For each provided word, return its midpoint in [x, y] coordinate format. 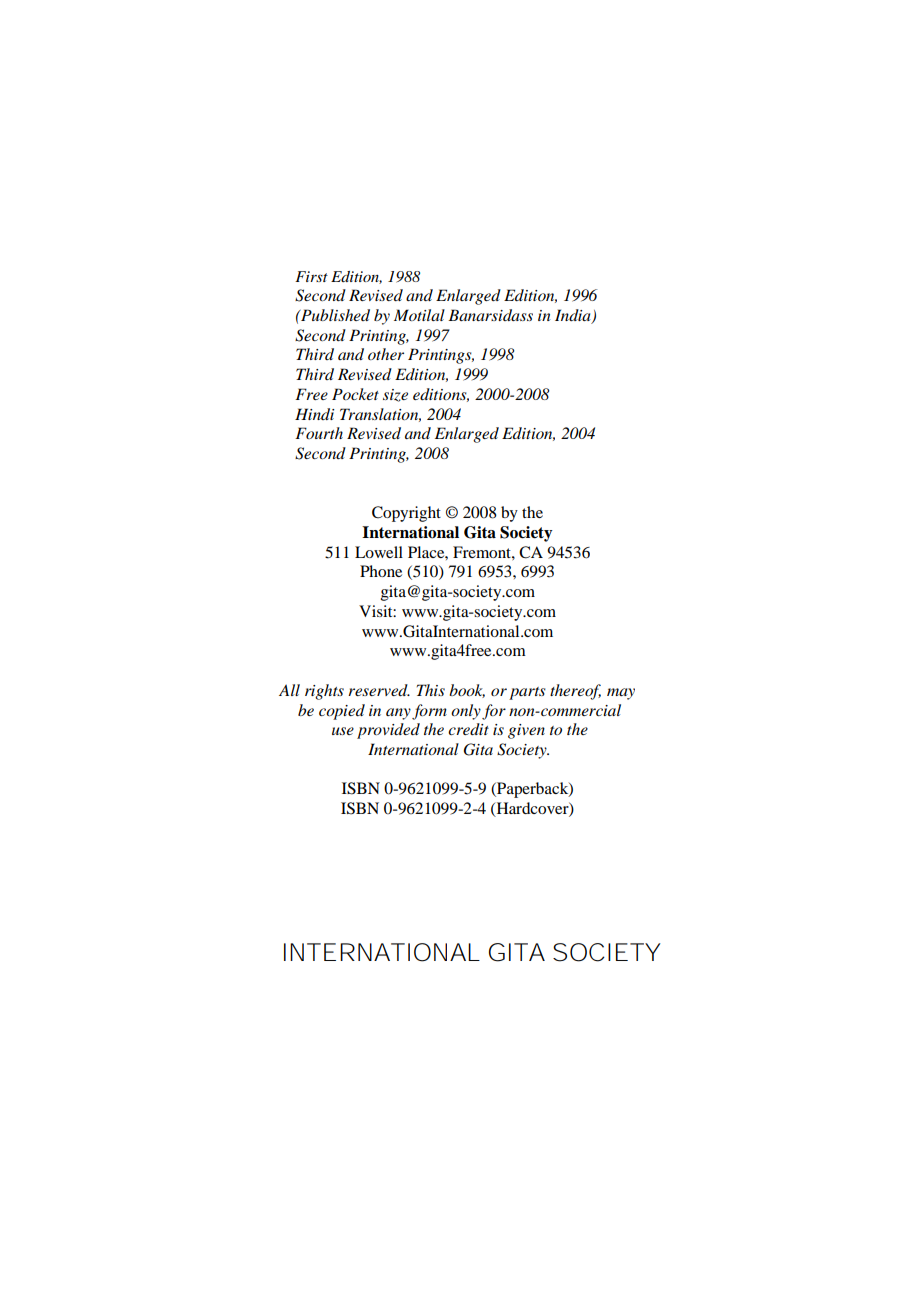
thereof [575, 692]
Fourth [319, 433]
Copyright [406, 514]
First [311, 276]
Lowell [379, 552]
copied [342, 712]
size [395, 395]
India [574, 316]
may [621, 694]
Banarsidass [490, 315]
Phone [381, 571]
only [466, 712]
